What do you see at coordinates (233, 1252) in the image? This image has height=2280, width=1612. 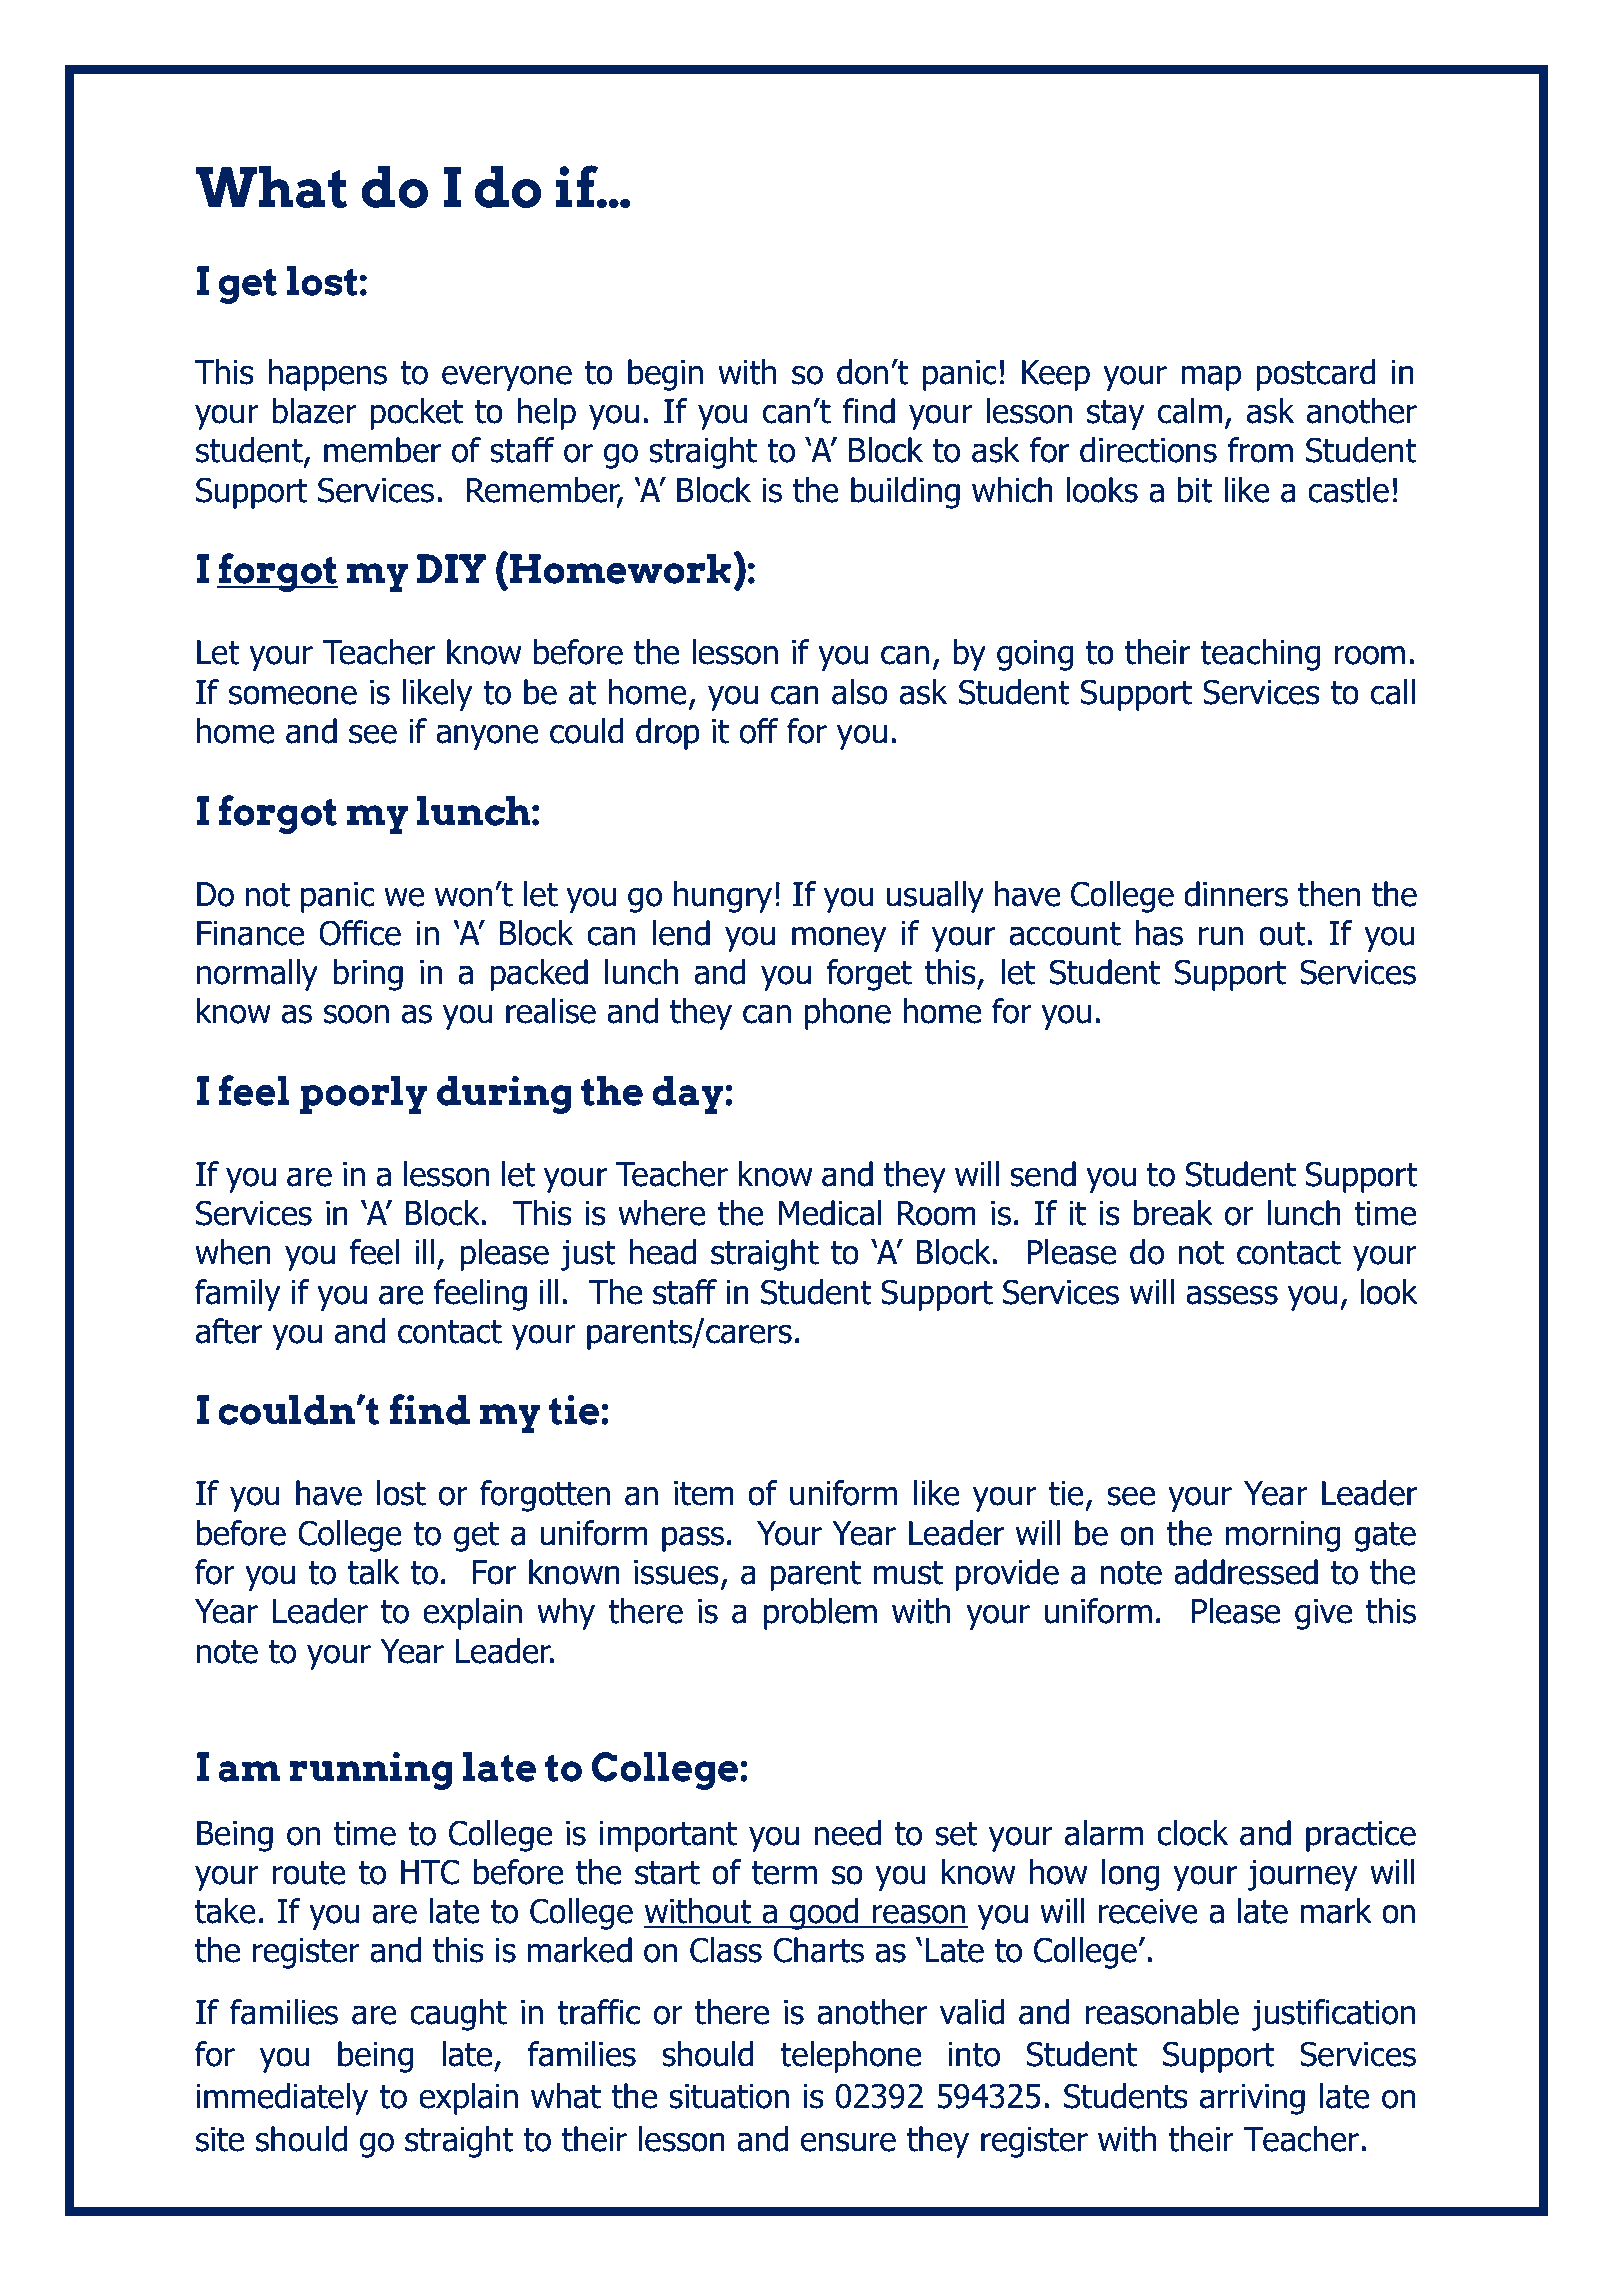 I see `when` at bounding box center [233, 1252].
